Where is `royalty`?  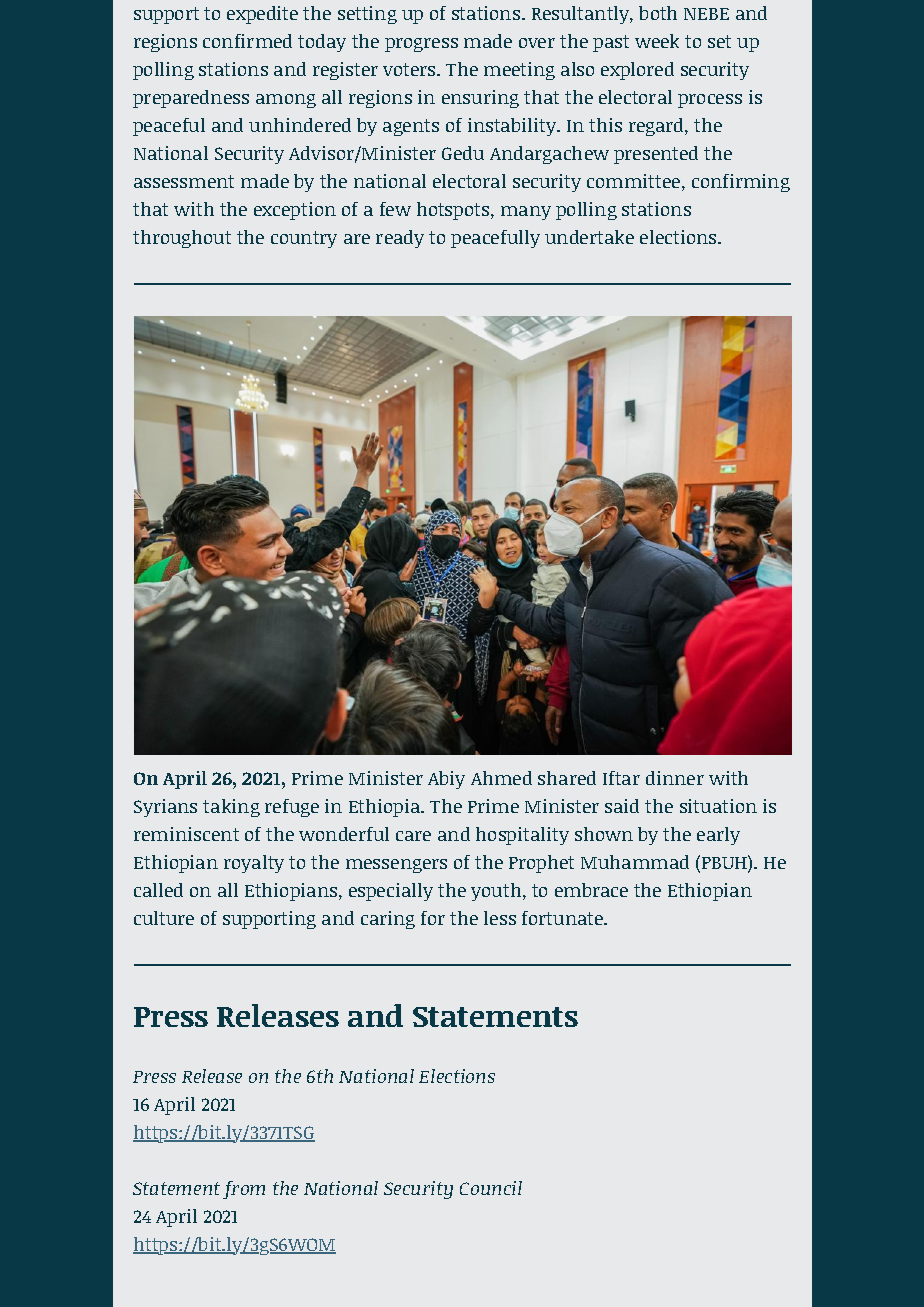 royalty is located at coordinates (254, 864).
